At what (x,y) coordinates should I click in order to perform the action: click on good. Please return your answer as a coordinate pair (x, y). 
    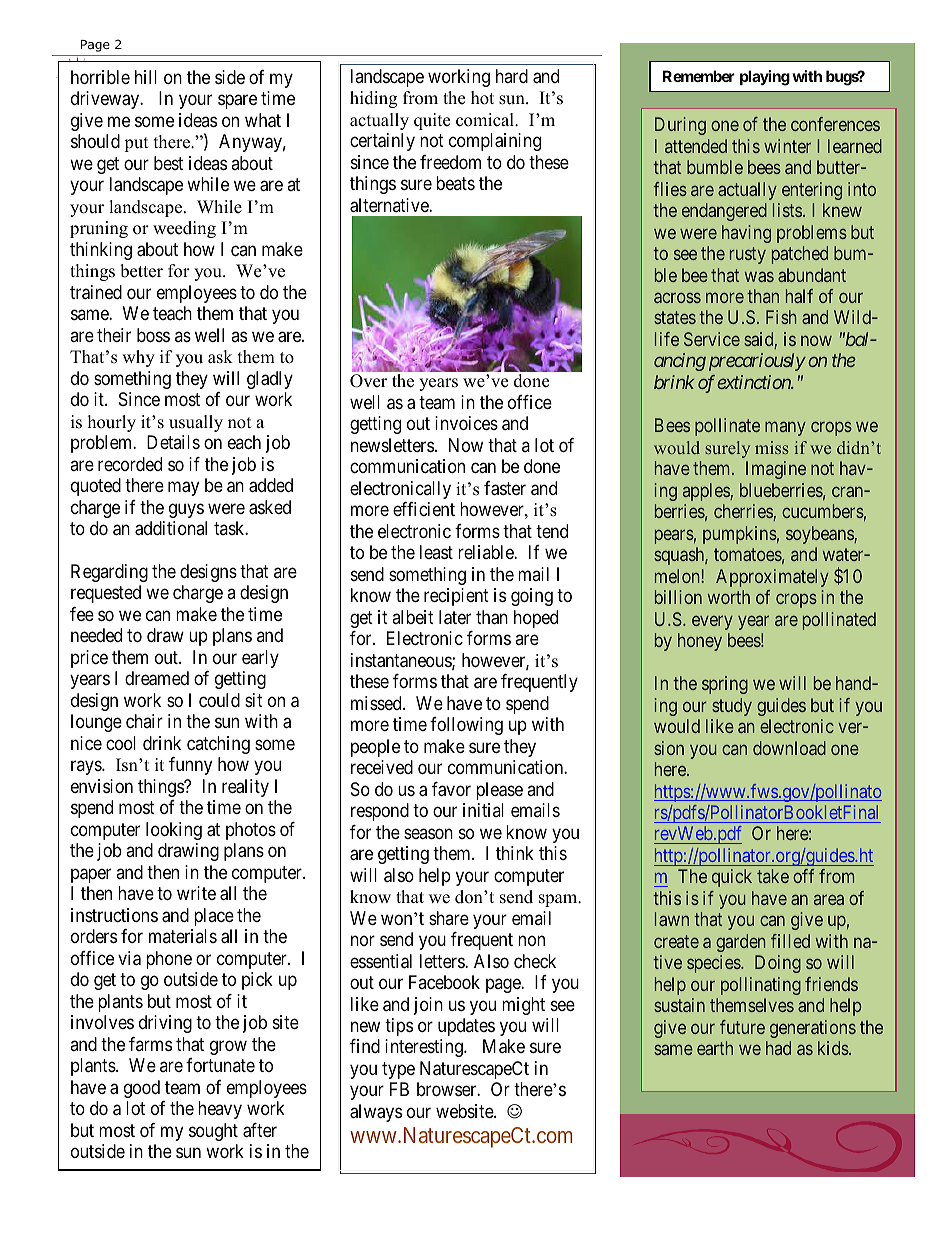
    Looking at the image, I should click on (142, 1089).
